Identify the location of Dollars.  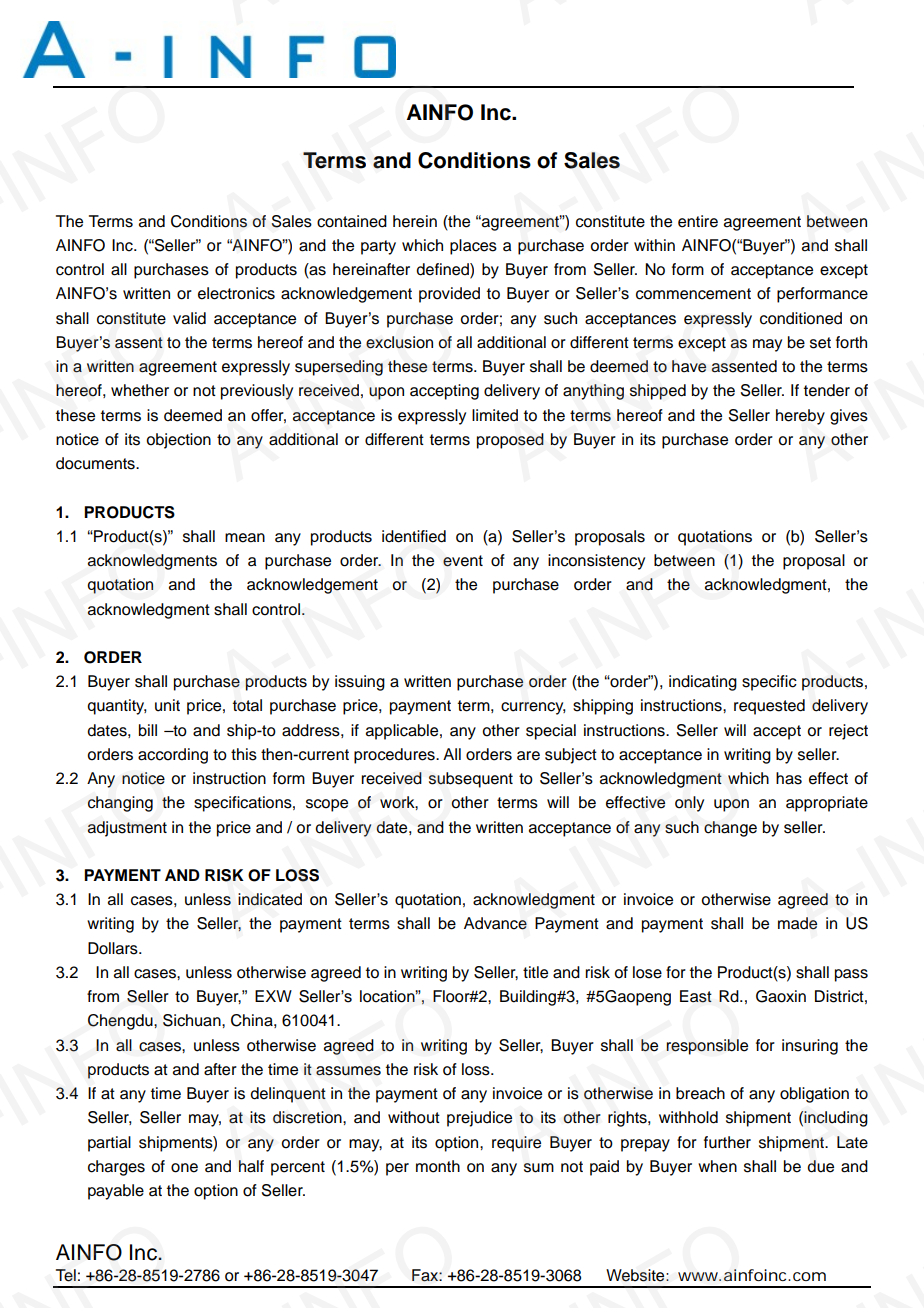
(114, 948).
